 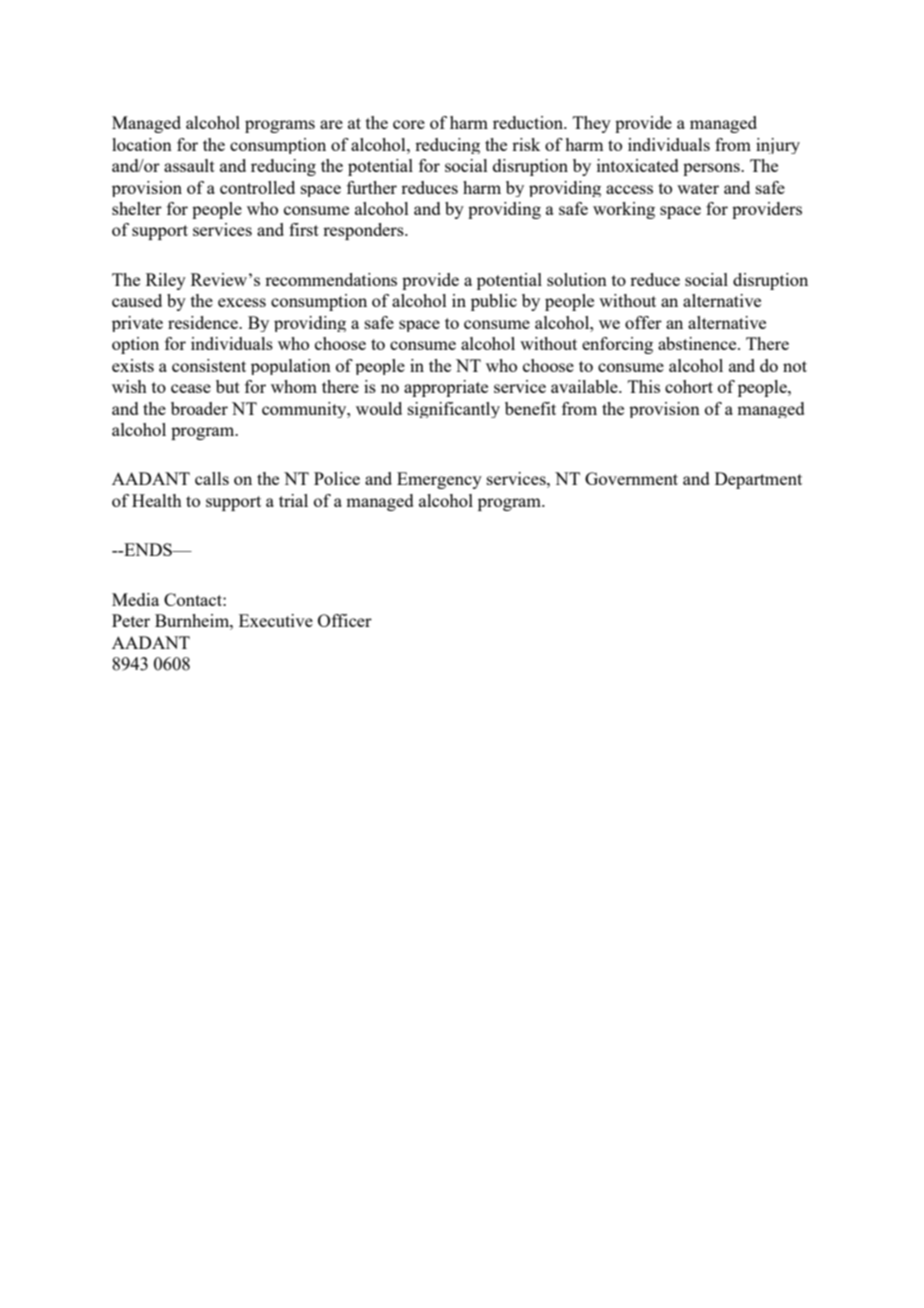 What do you see at coordinates (446, 388) in the image?
I see `appropriate` at bounding box center [446, 388].
